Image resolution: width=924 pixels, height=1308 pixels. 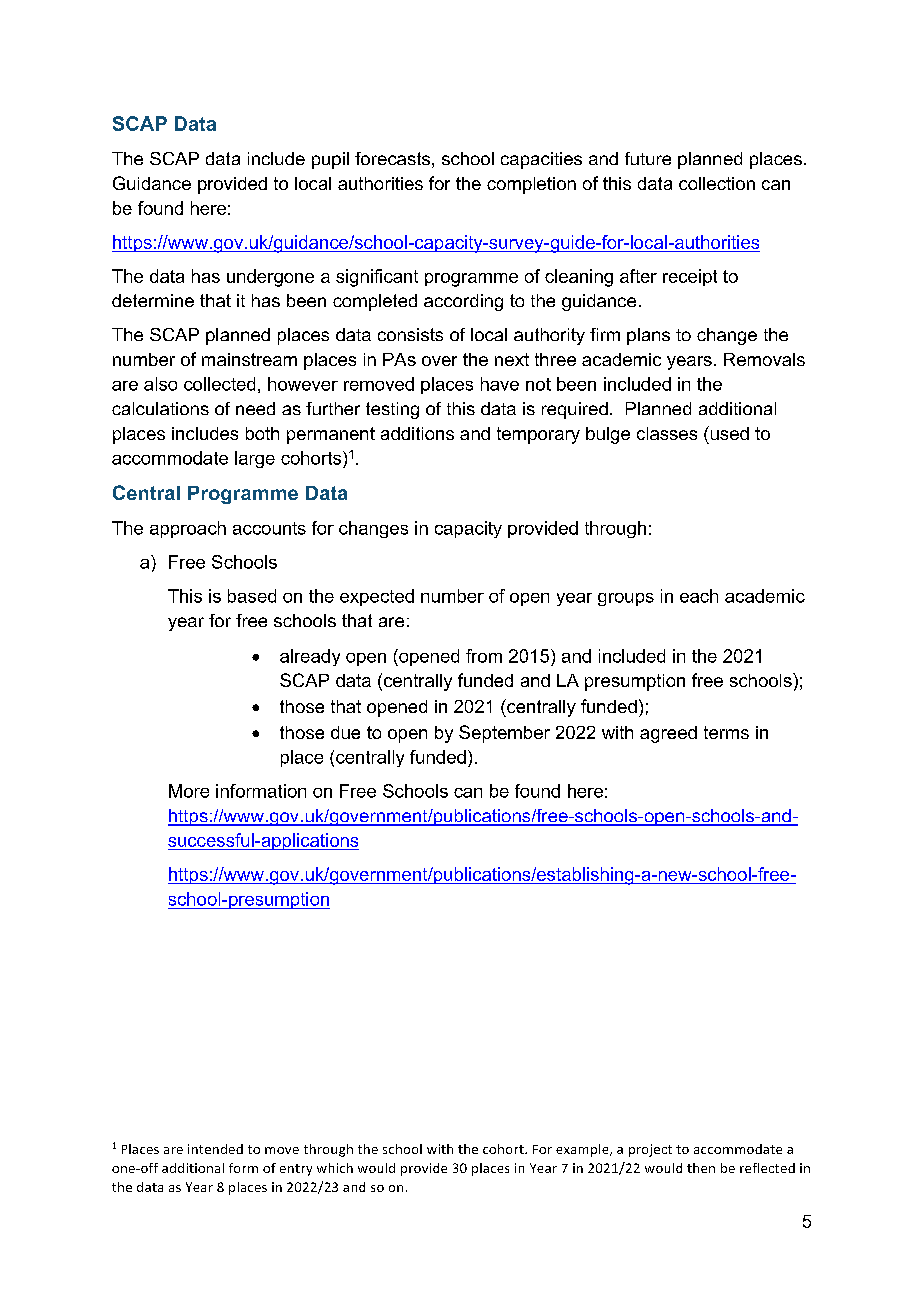 What do you see at coordinates (583, 1150) in the image?
I see `example` at bounding box center [583, 1150].
